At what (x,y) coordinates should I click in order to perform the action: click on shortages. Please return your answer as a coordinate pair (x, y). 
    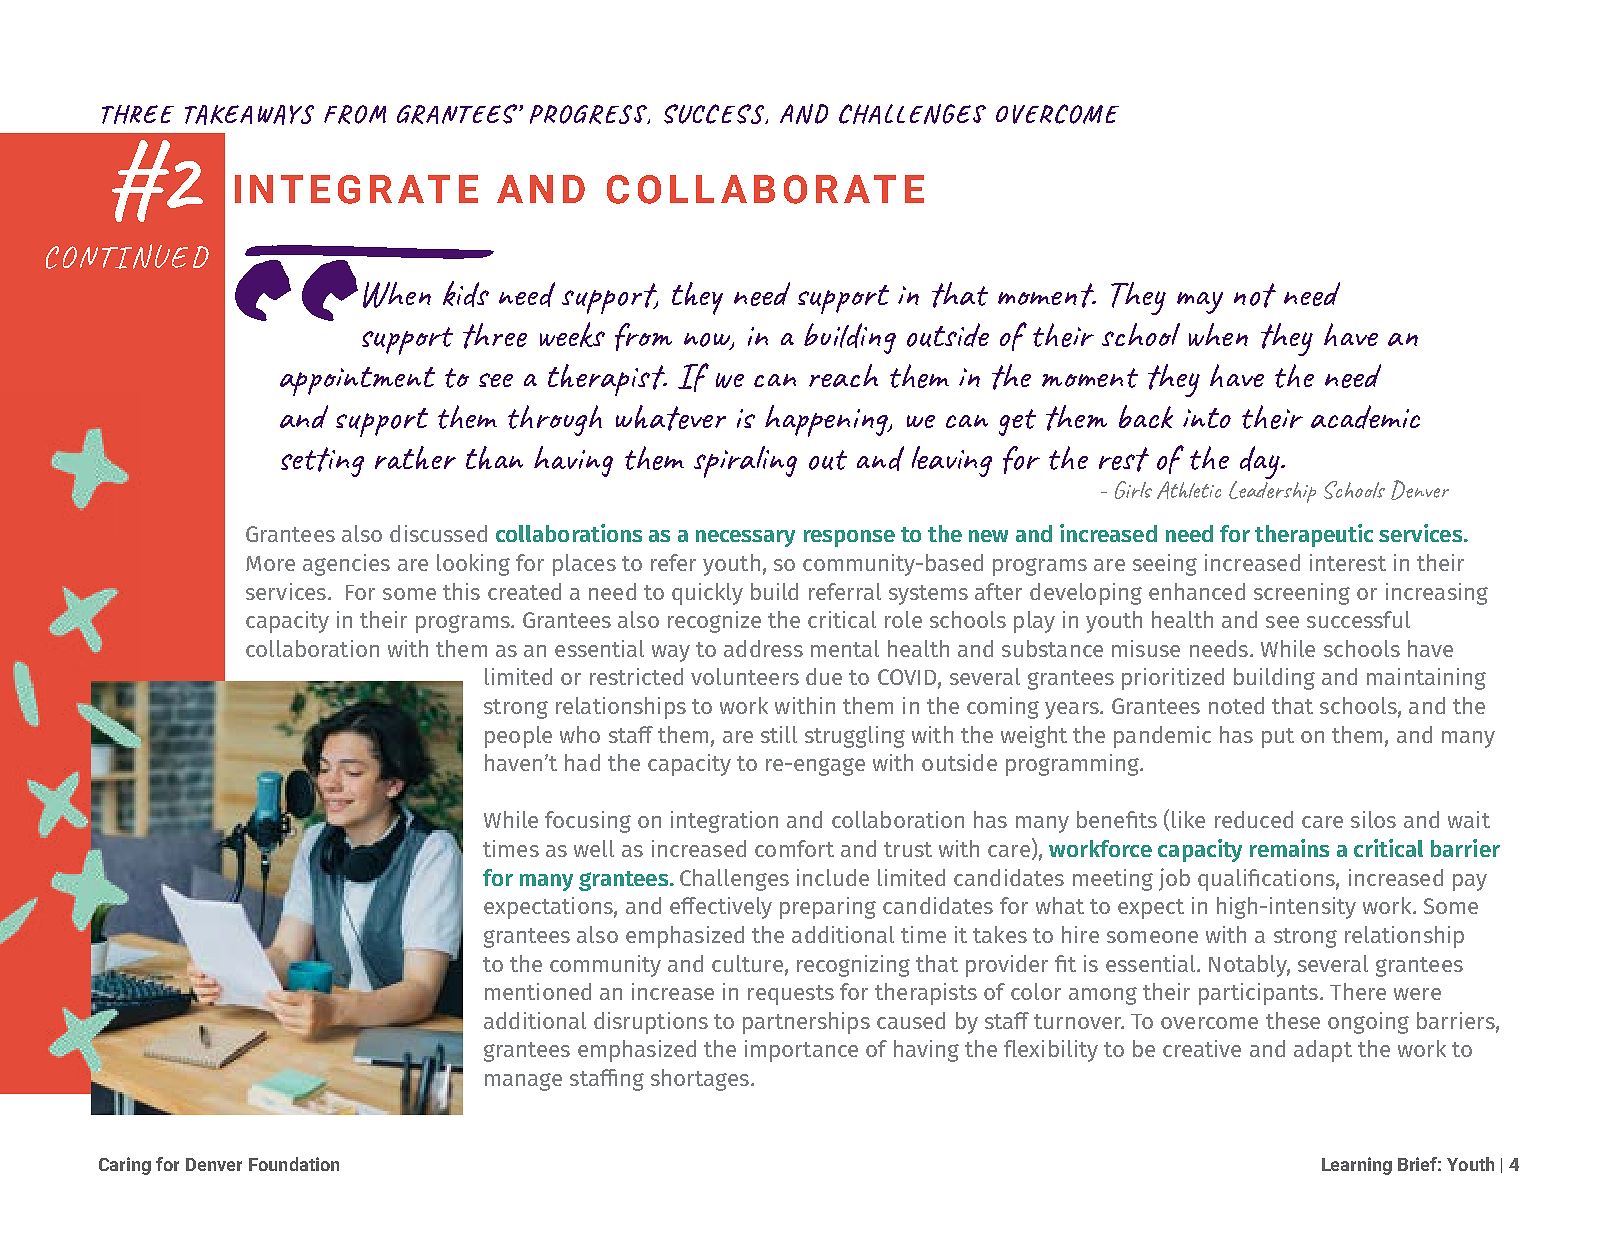
    Looking at the image, I should click on (700, 1080).
